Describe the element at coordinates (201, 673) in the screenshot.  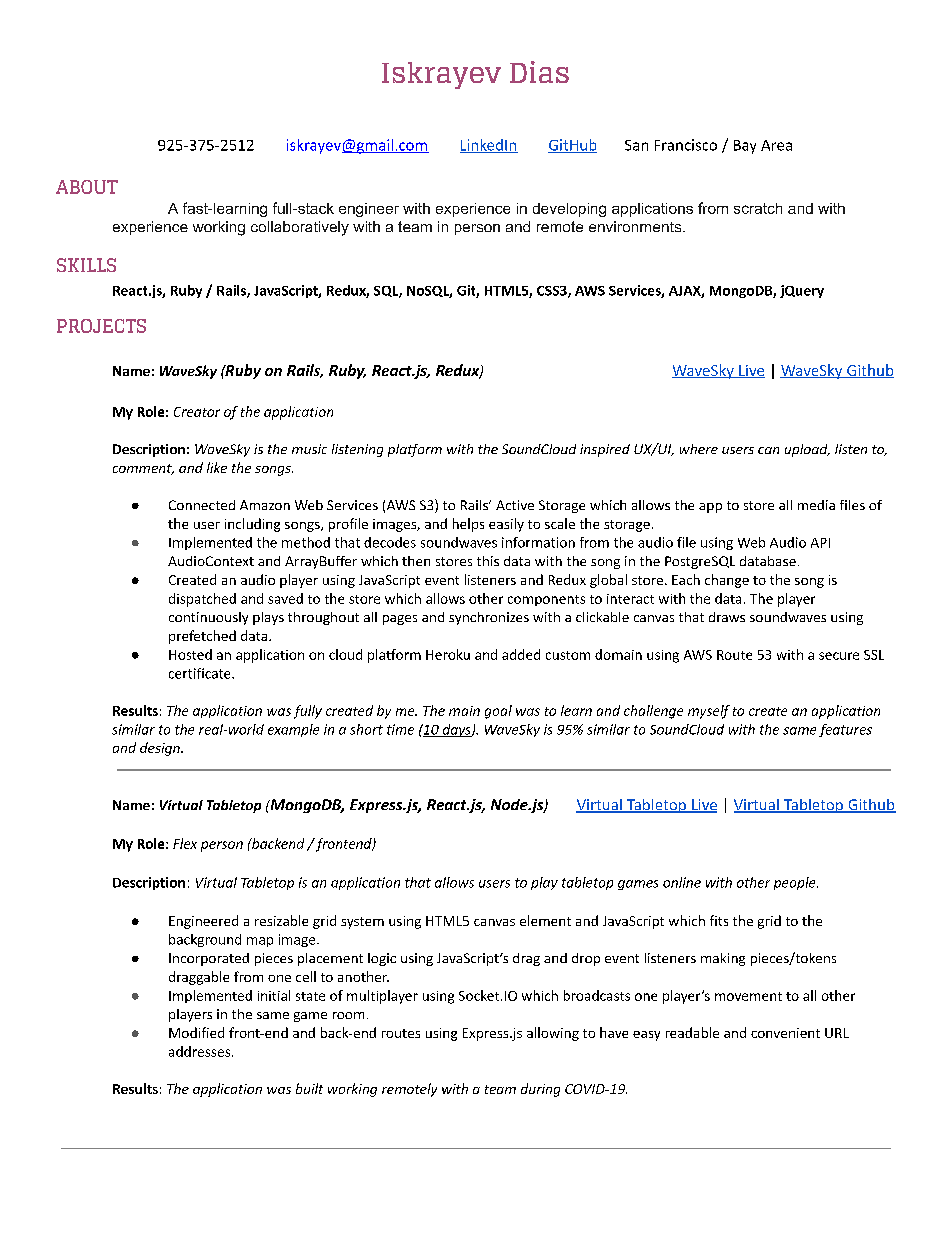
I see `certificate` at that location.
